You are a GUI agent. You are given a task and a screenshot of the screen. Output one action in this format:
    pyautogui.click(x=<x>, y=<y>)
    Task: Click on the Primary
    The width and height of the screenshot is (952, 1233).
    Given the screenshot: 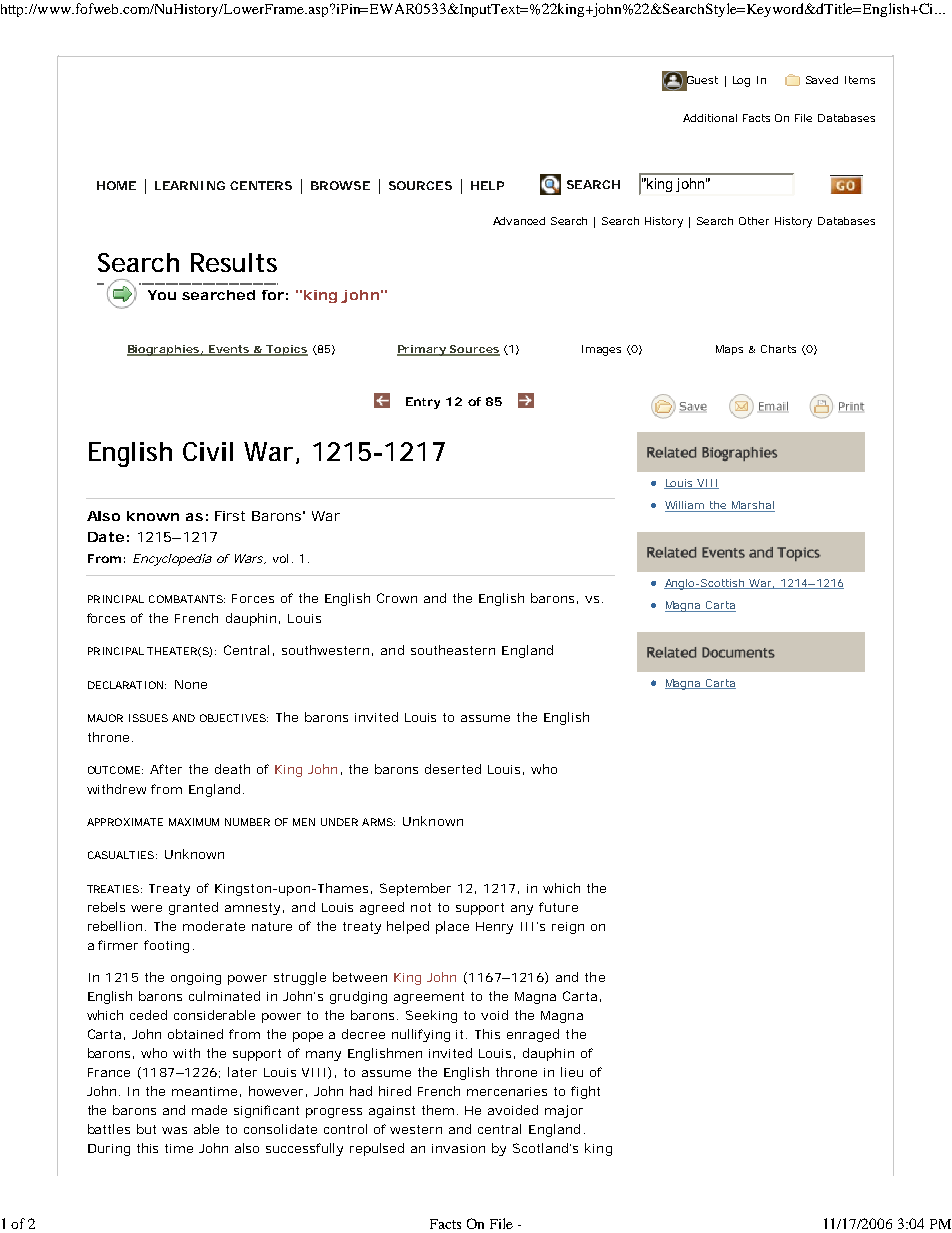 What is the action you would take?
    pyautogui.click(x=422, y=350)
